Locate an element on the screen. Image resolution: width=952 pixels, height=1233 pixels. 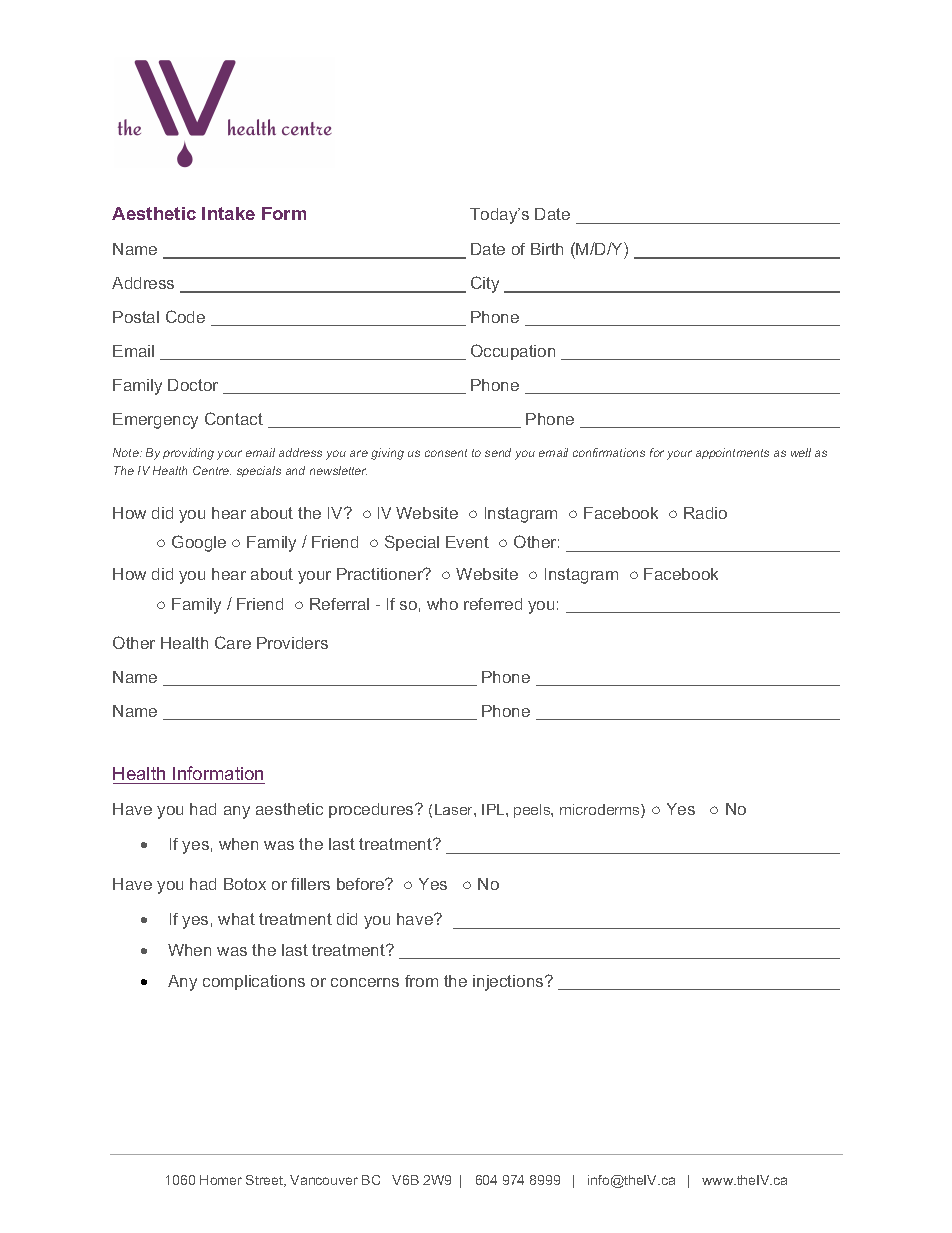
Vancouver is located at coordinates (324, 1180).
